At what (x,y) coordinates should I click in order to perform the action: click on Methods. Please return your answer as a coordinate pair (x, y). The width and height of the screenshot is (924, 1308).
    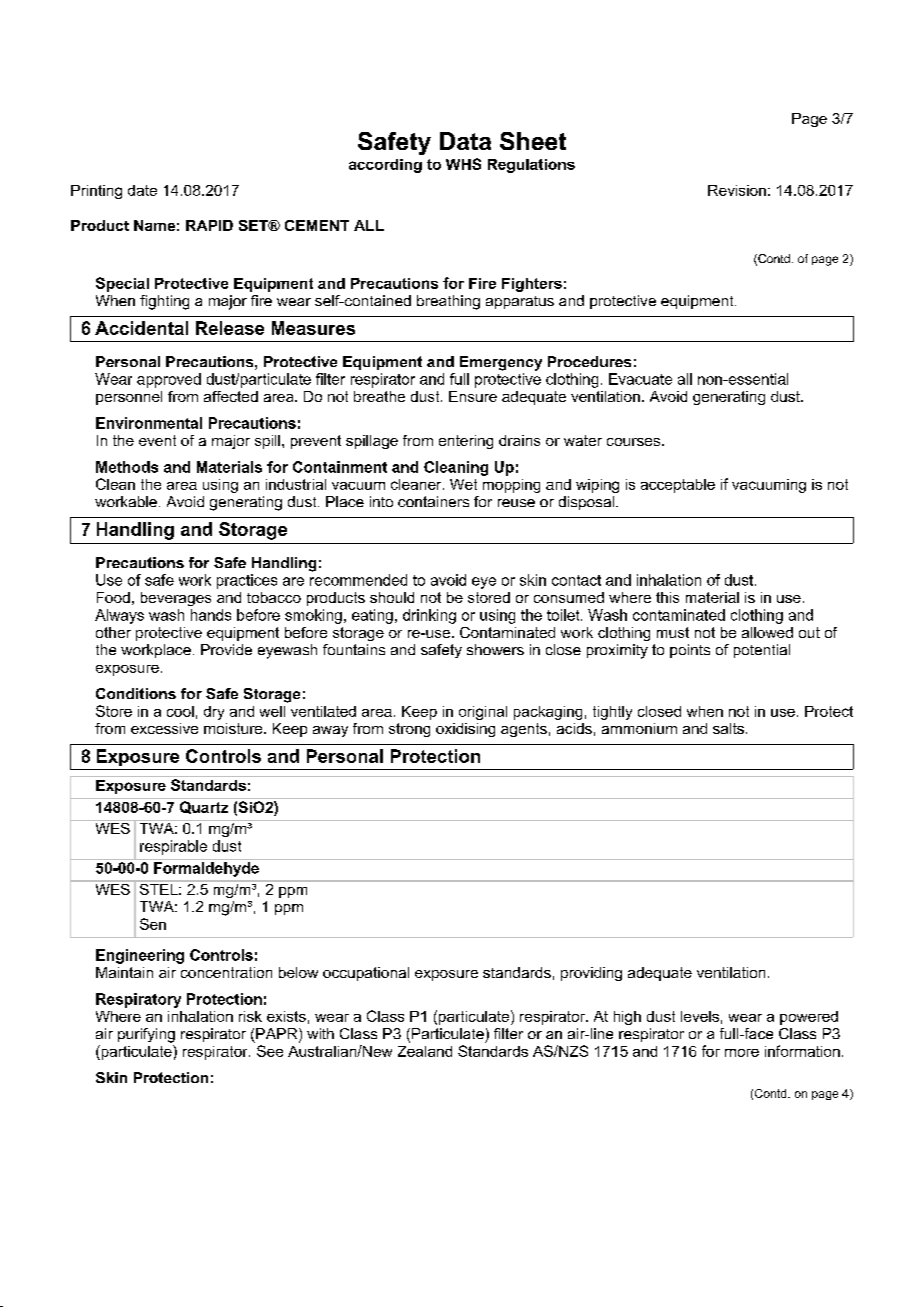
    Looking at the image, I should click on (127, 467).
